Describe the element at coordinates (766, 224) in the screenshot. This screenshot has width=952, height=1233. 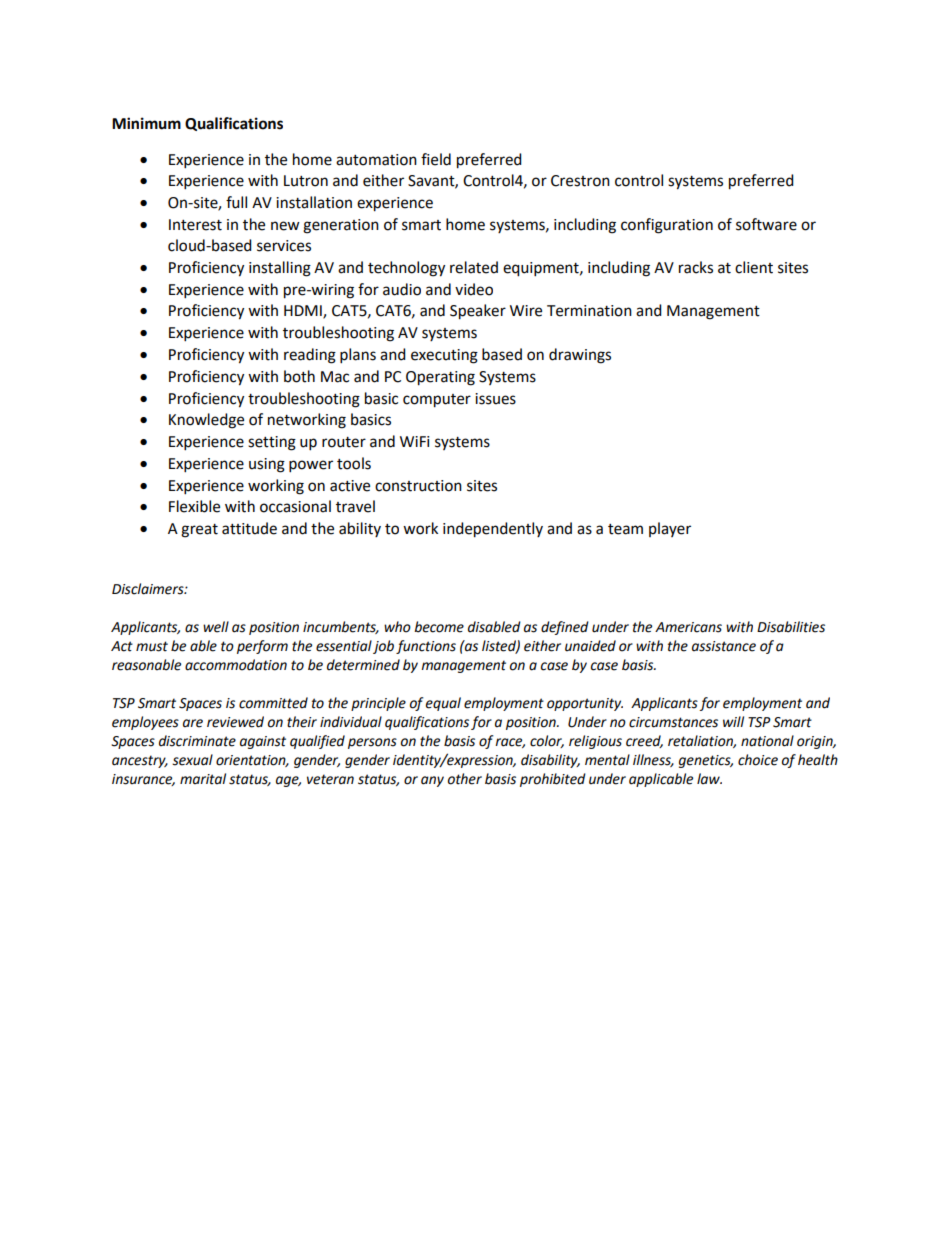
I see `software` at that location.
